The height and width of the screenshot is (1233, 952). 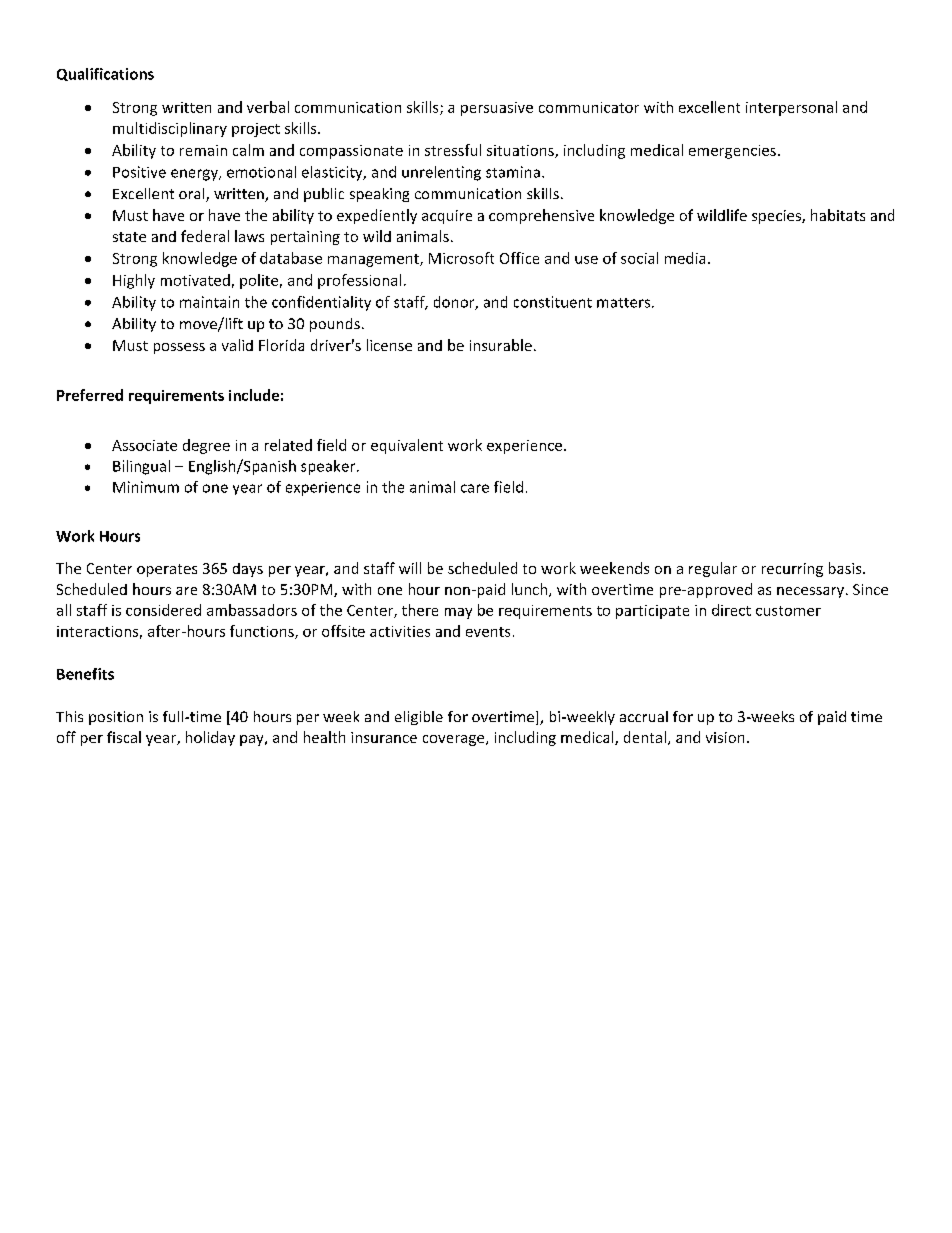 I want to click on interpersonal, so click(x=791, y=108).
